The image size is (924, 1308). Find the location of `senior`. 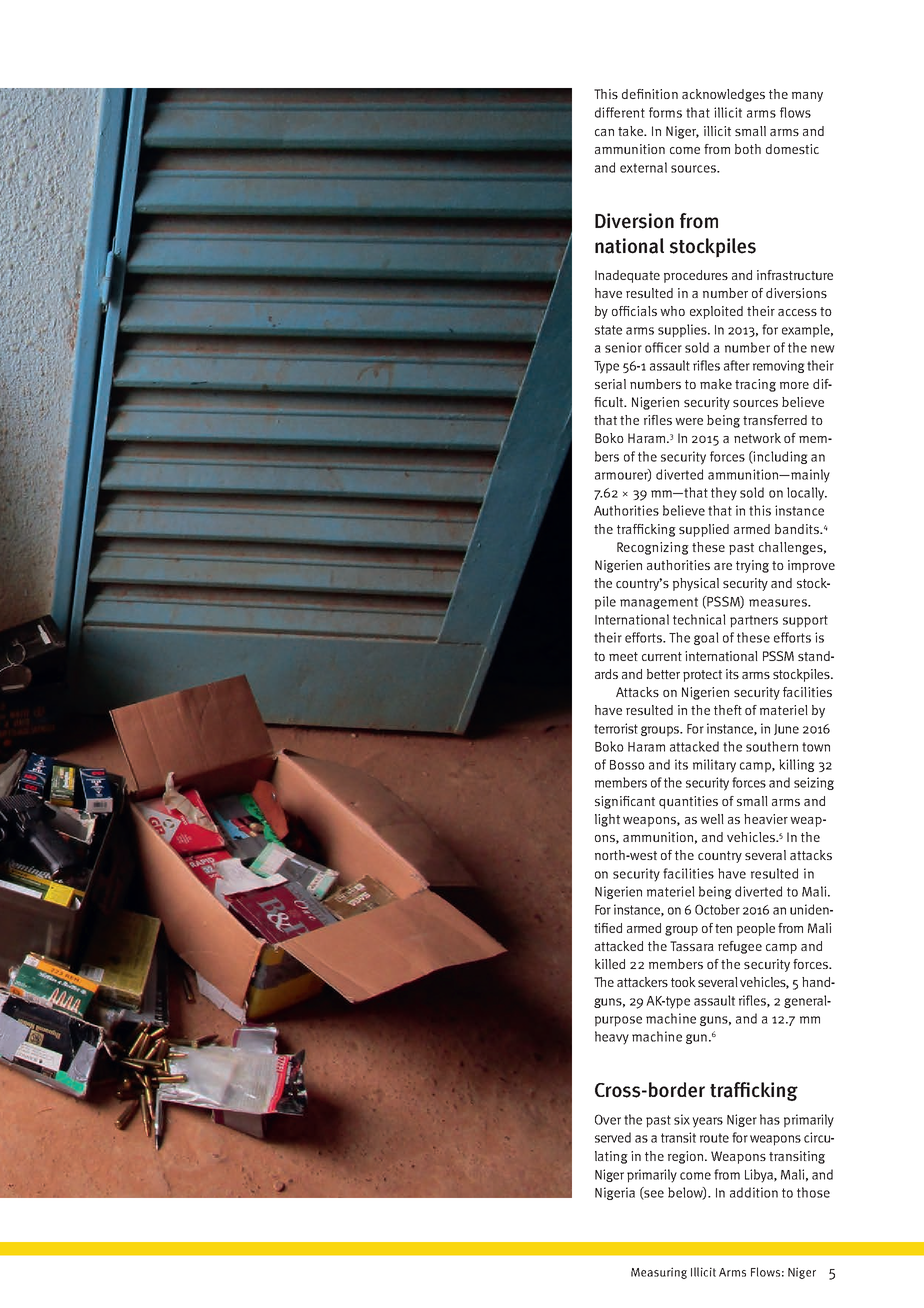

senior is located at coordinates (623, 347).
